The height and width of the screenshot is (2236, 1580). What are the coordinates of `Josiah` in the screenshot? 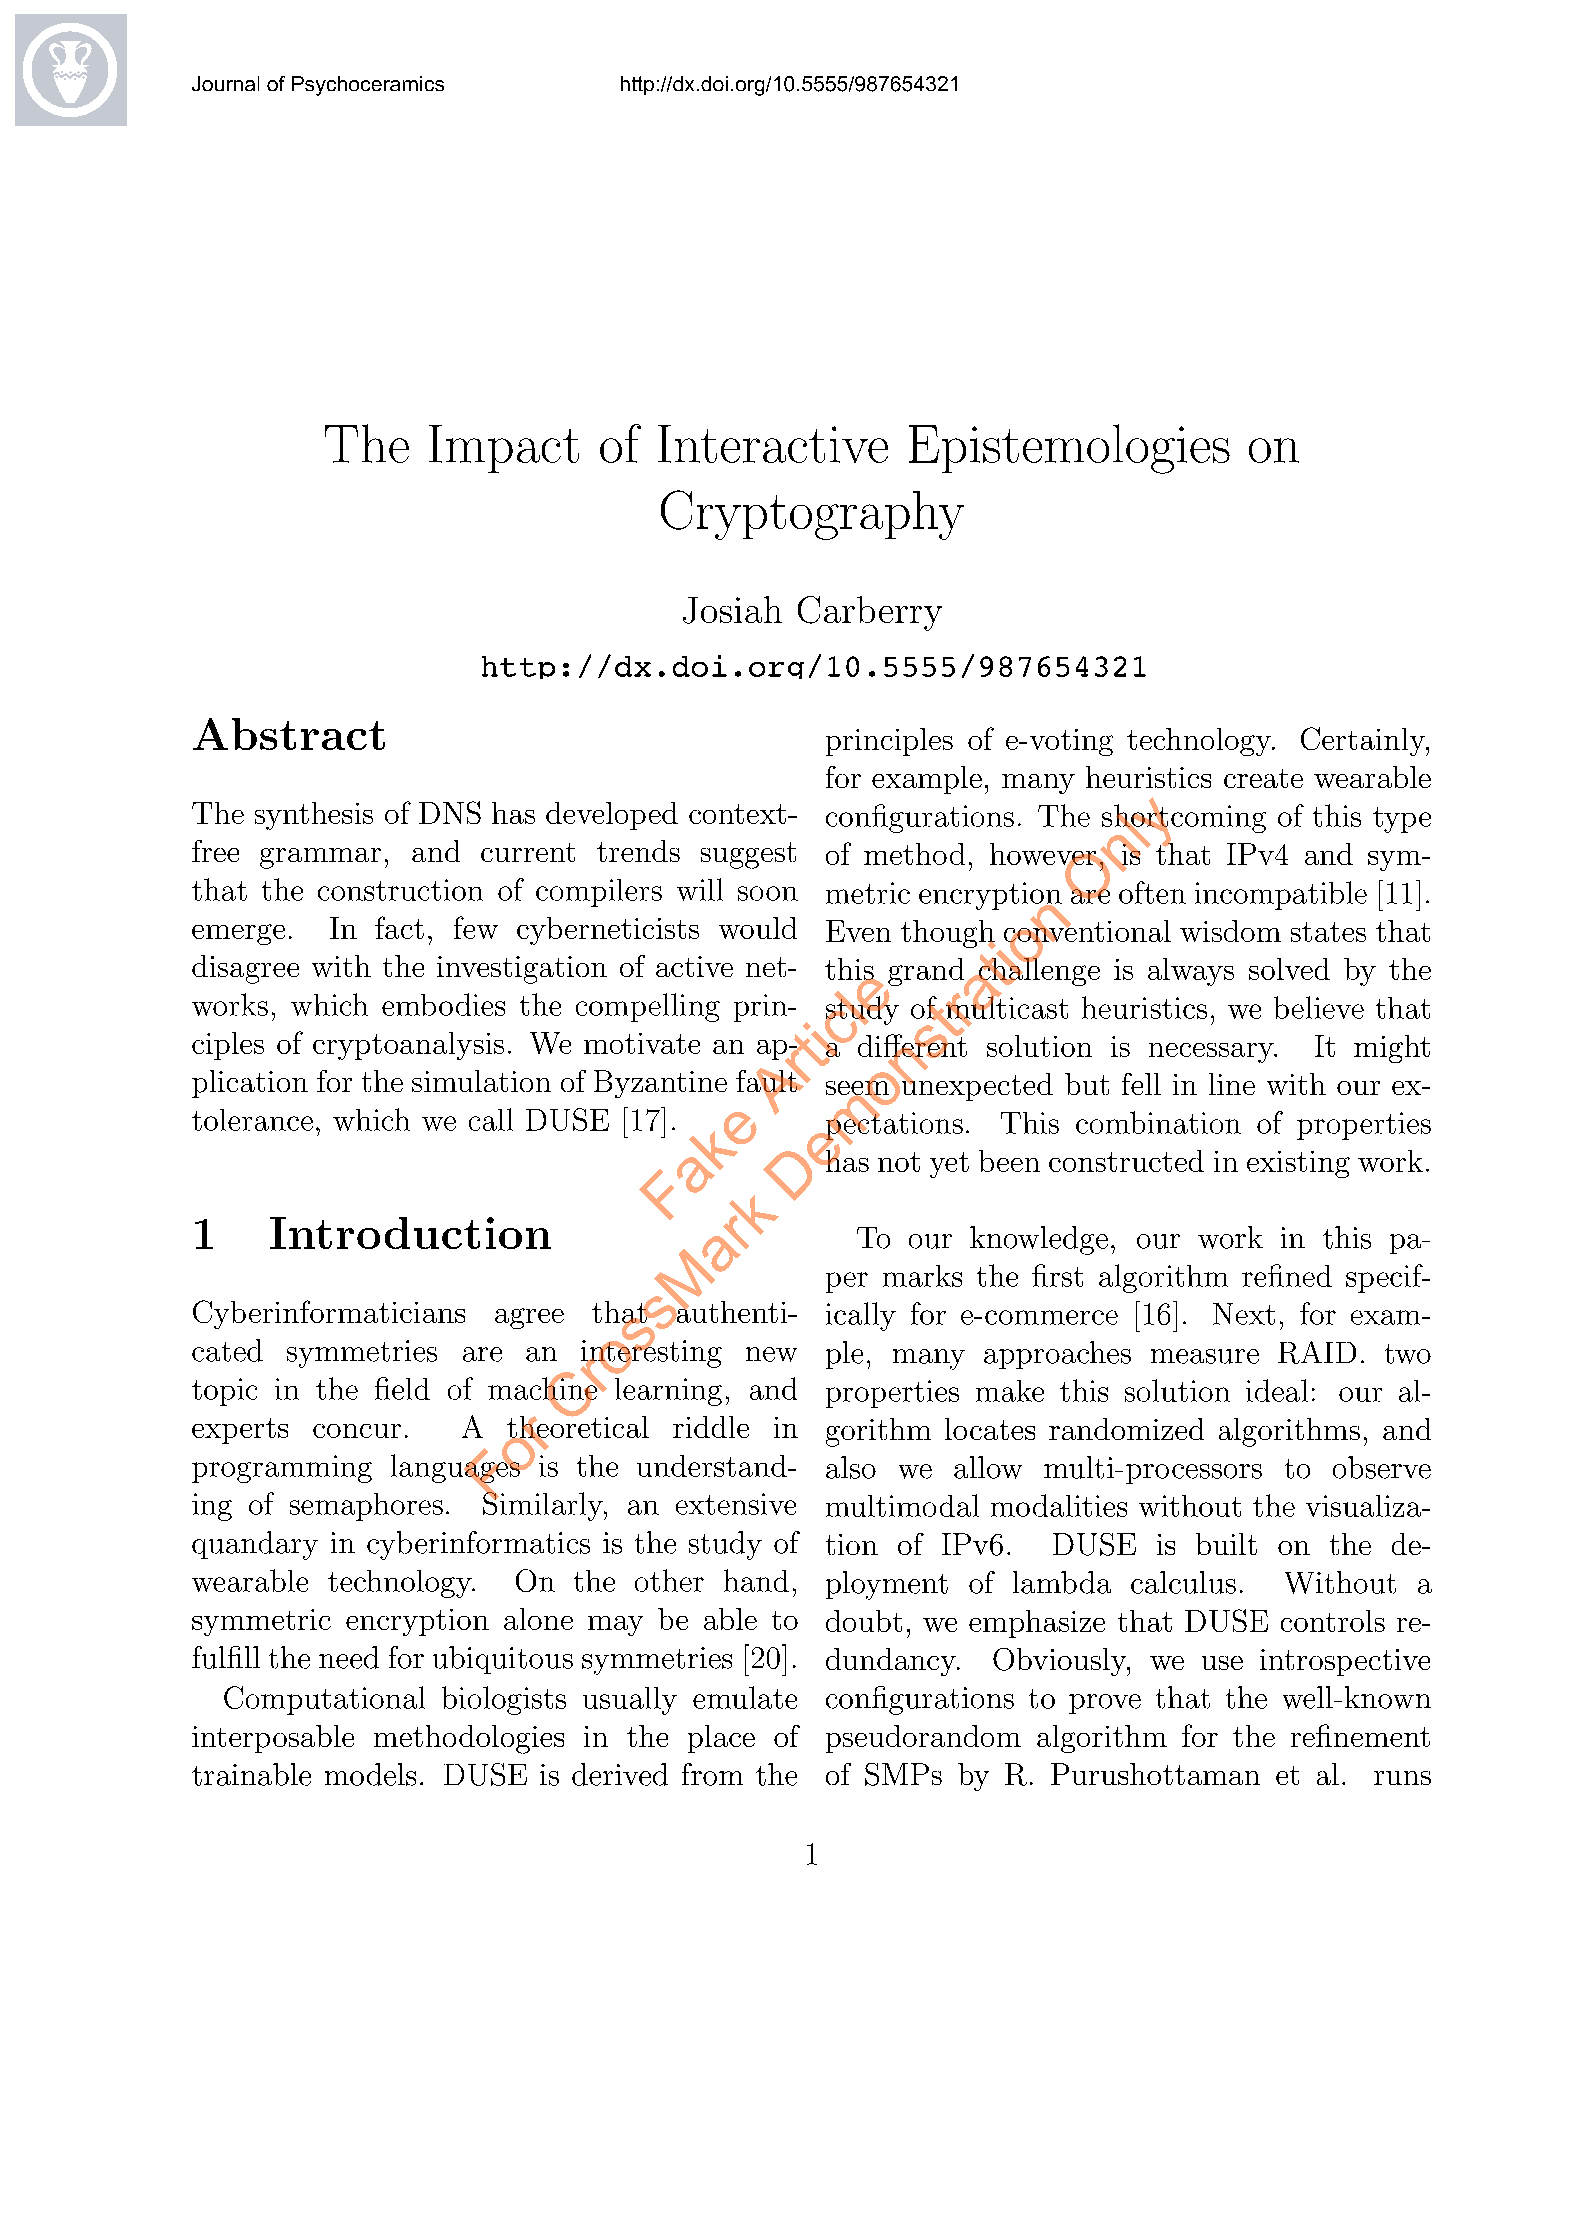 It's located at (732, 610).
